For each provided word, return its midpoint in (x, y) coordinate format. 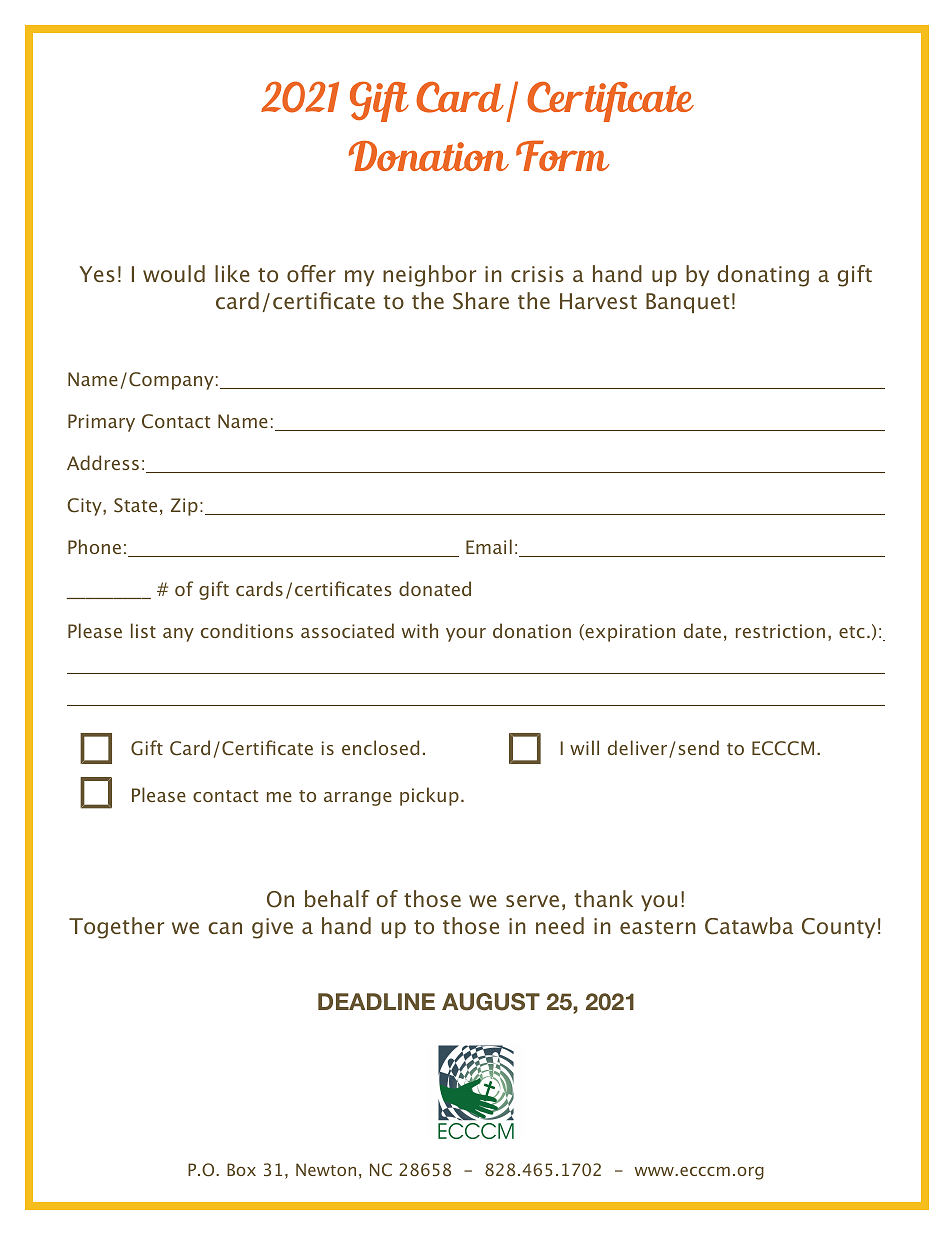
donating (763, 276)
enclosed (380, 747)
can (225, 928)
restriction (780, 631)
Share (481, 301)
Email (489, 546)
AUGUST (491, 1002)
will (584, 747)
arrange (358, 799)
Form (562, 155)
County (838, 928)
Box (241, 1169)
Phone (94, 546)
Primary (101, 423)
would (174, 273)
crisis (537, 274)
